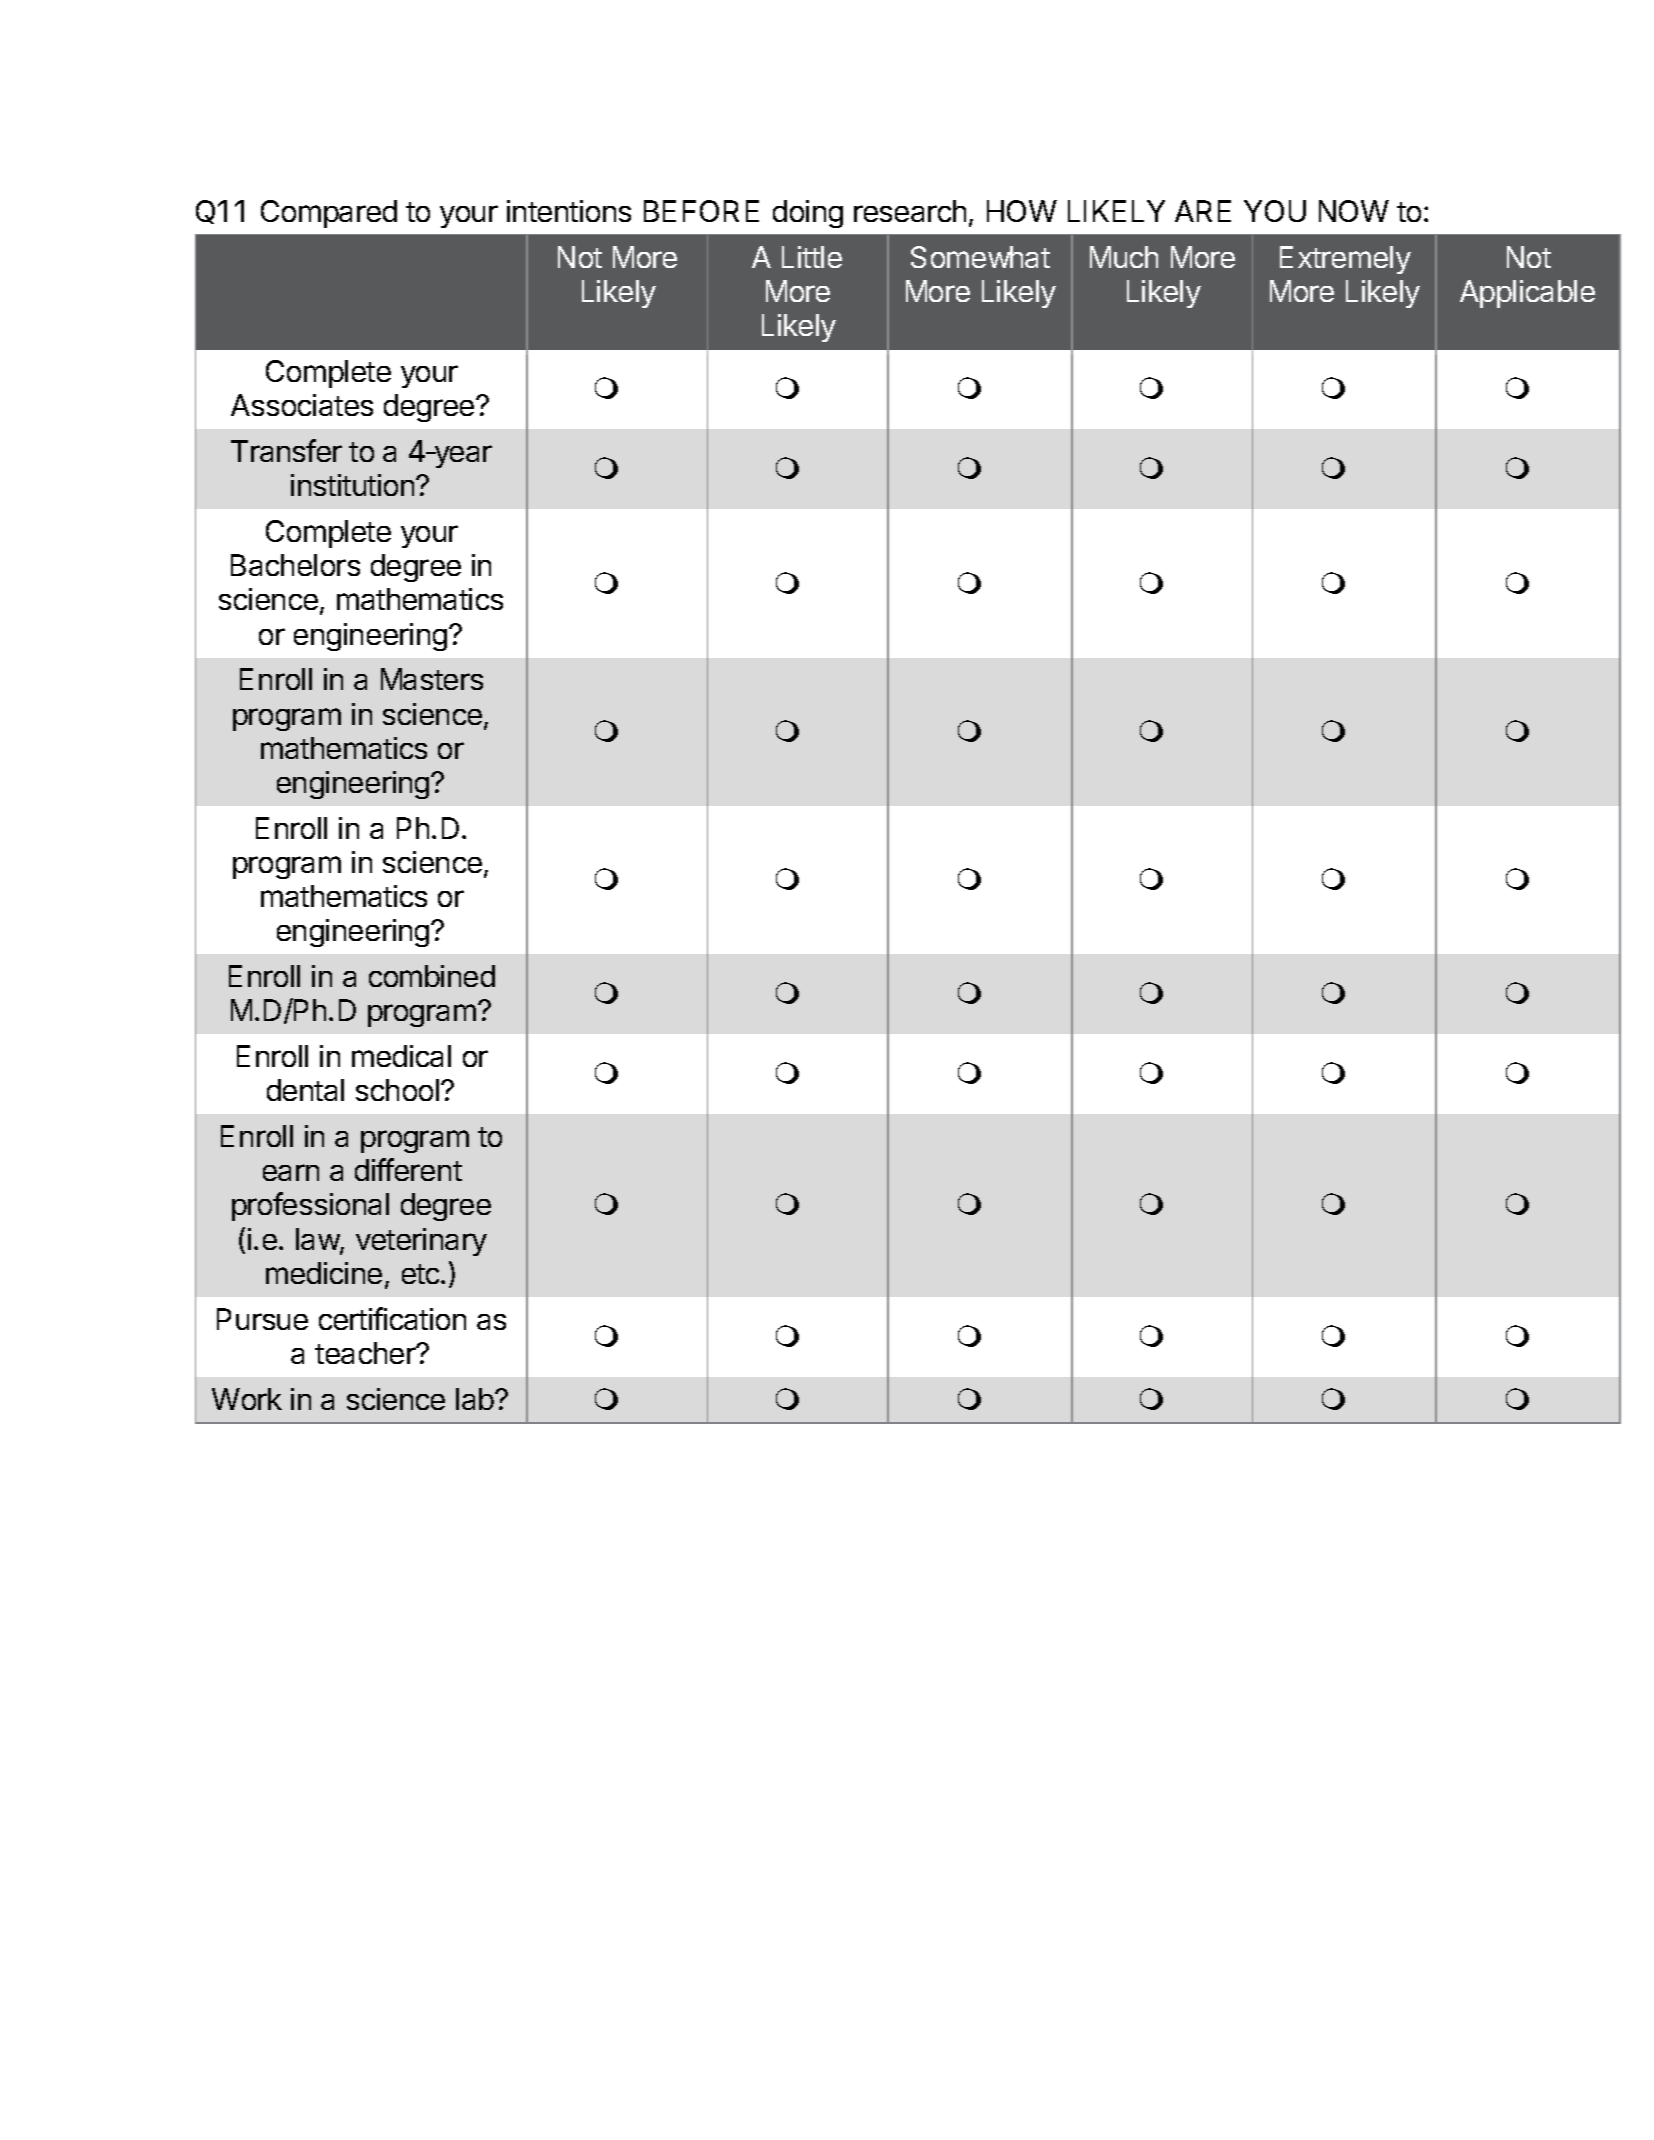  I want to click on Applicable, so click(1527, 294).
